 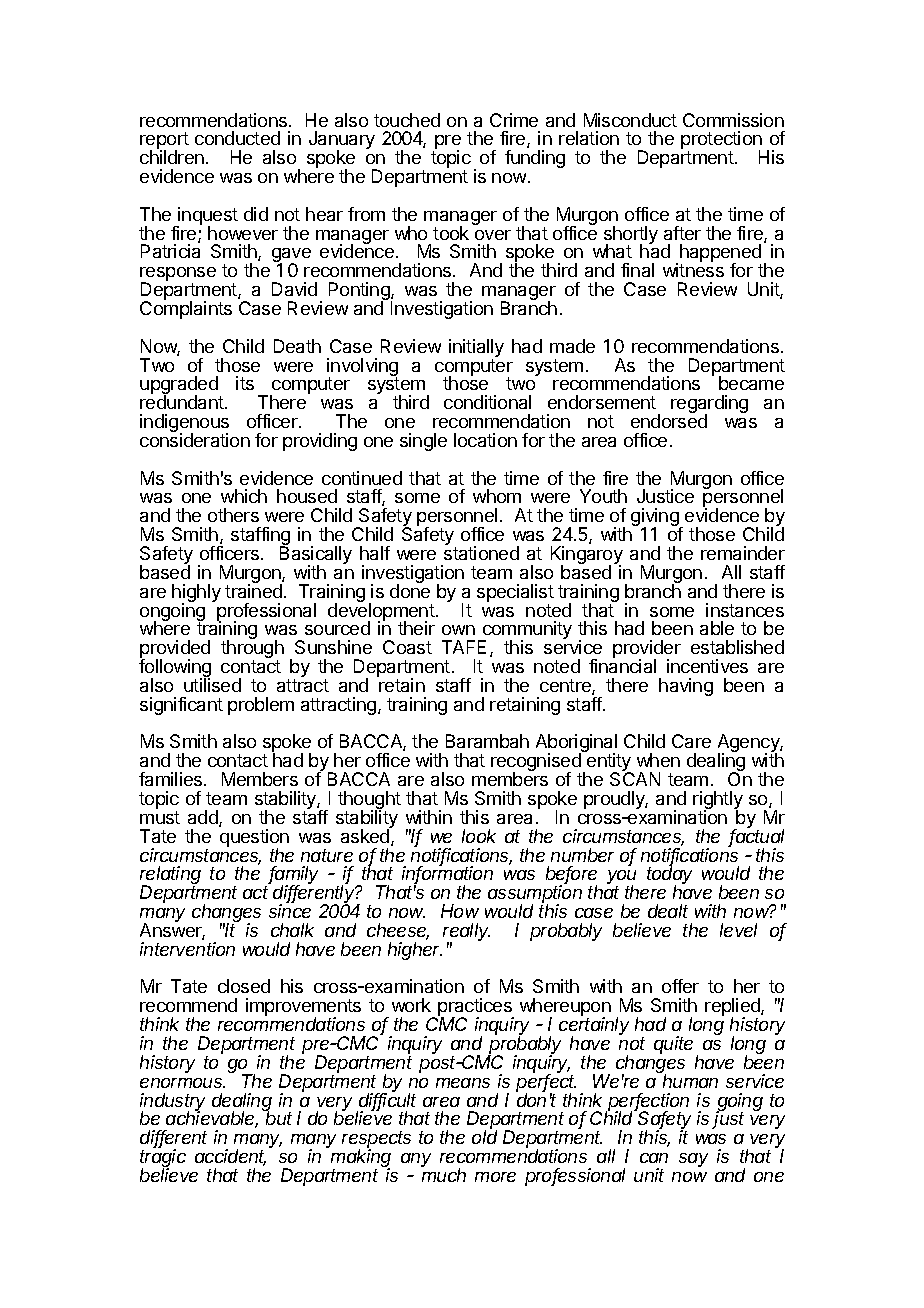 I want to click on touched, so click(x=407, y=120).
